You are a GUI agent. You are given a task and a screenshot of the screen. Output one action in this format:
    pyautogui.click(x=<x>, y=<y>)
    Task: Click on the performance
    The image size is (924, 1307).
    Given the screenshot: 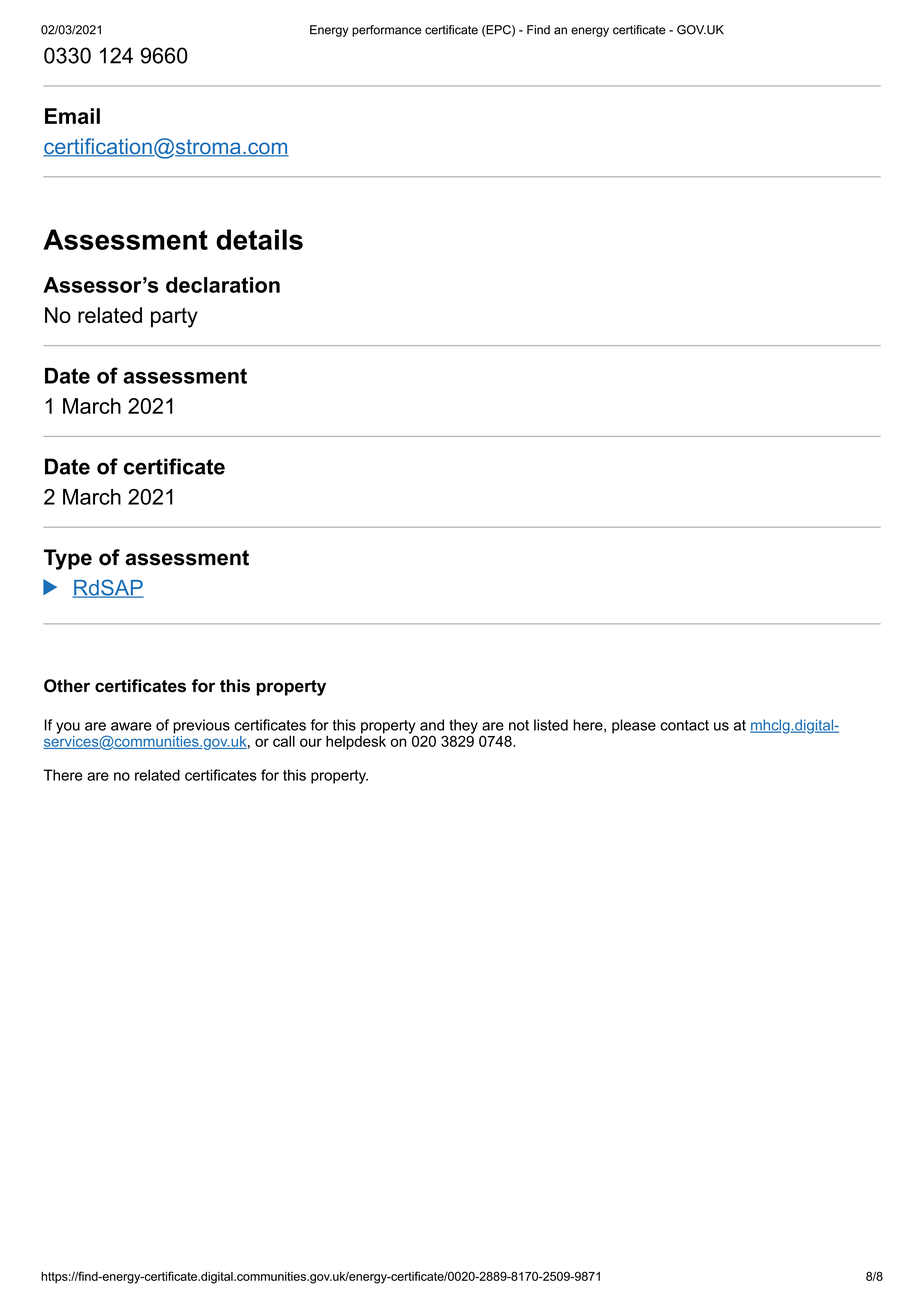 What is the action you would take?
    pyautogui.click(x=386, y=31)
